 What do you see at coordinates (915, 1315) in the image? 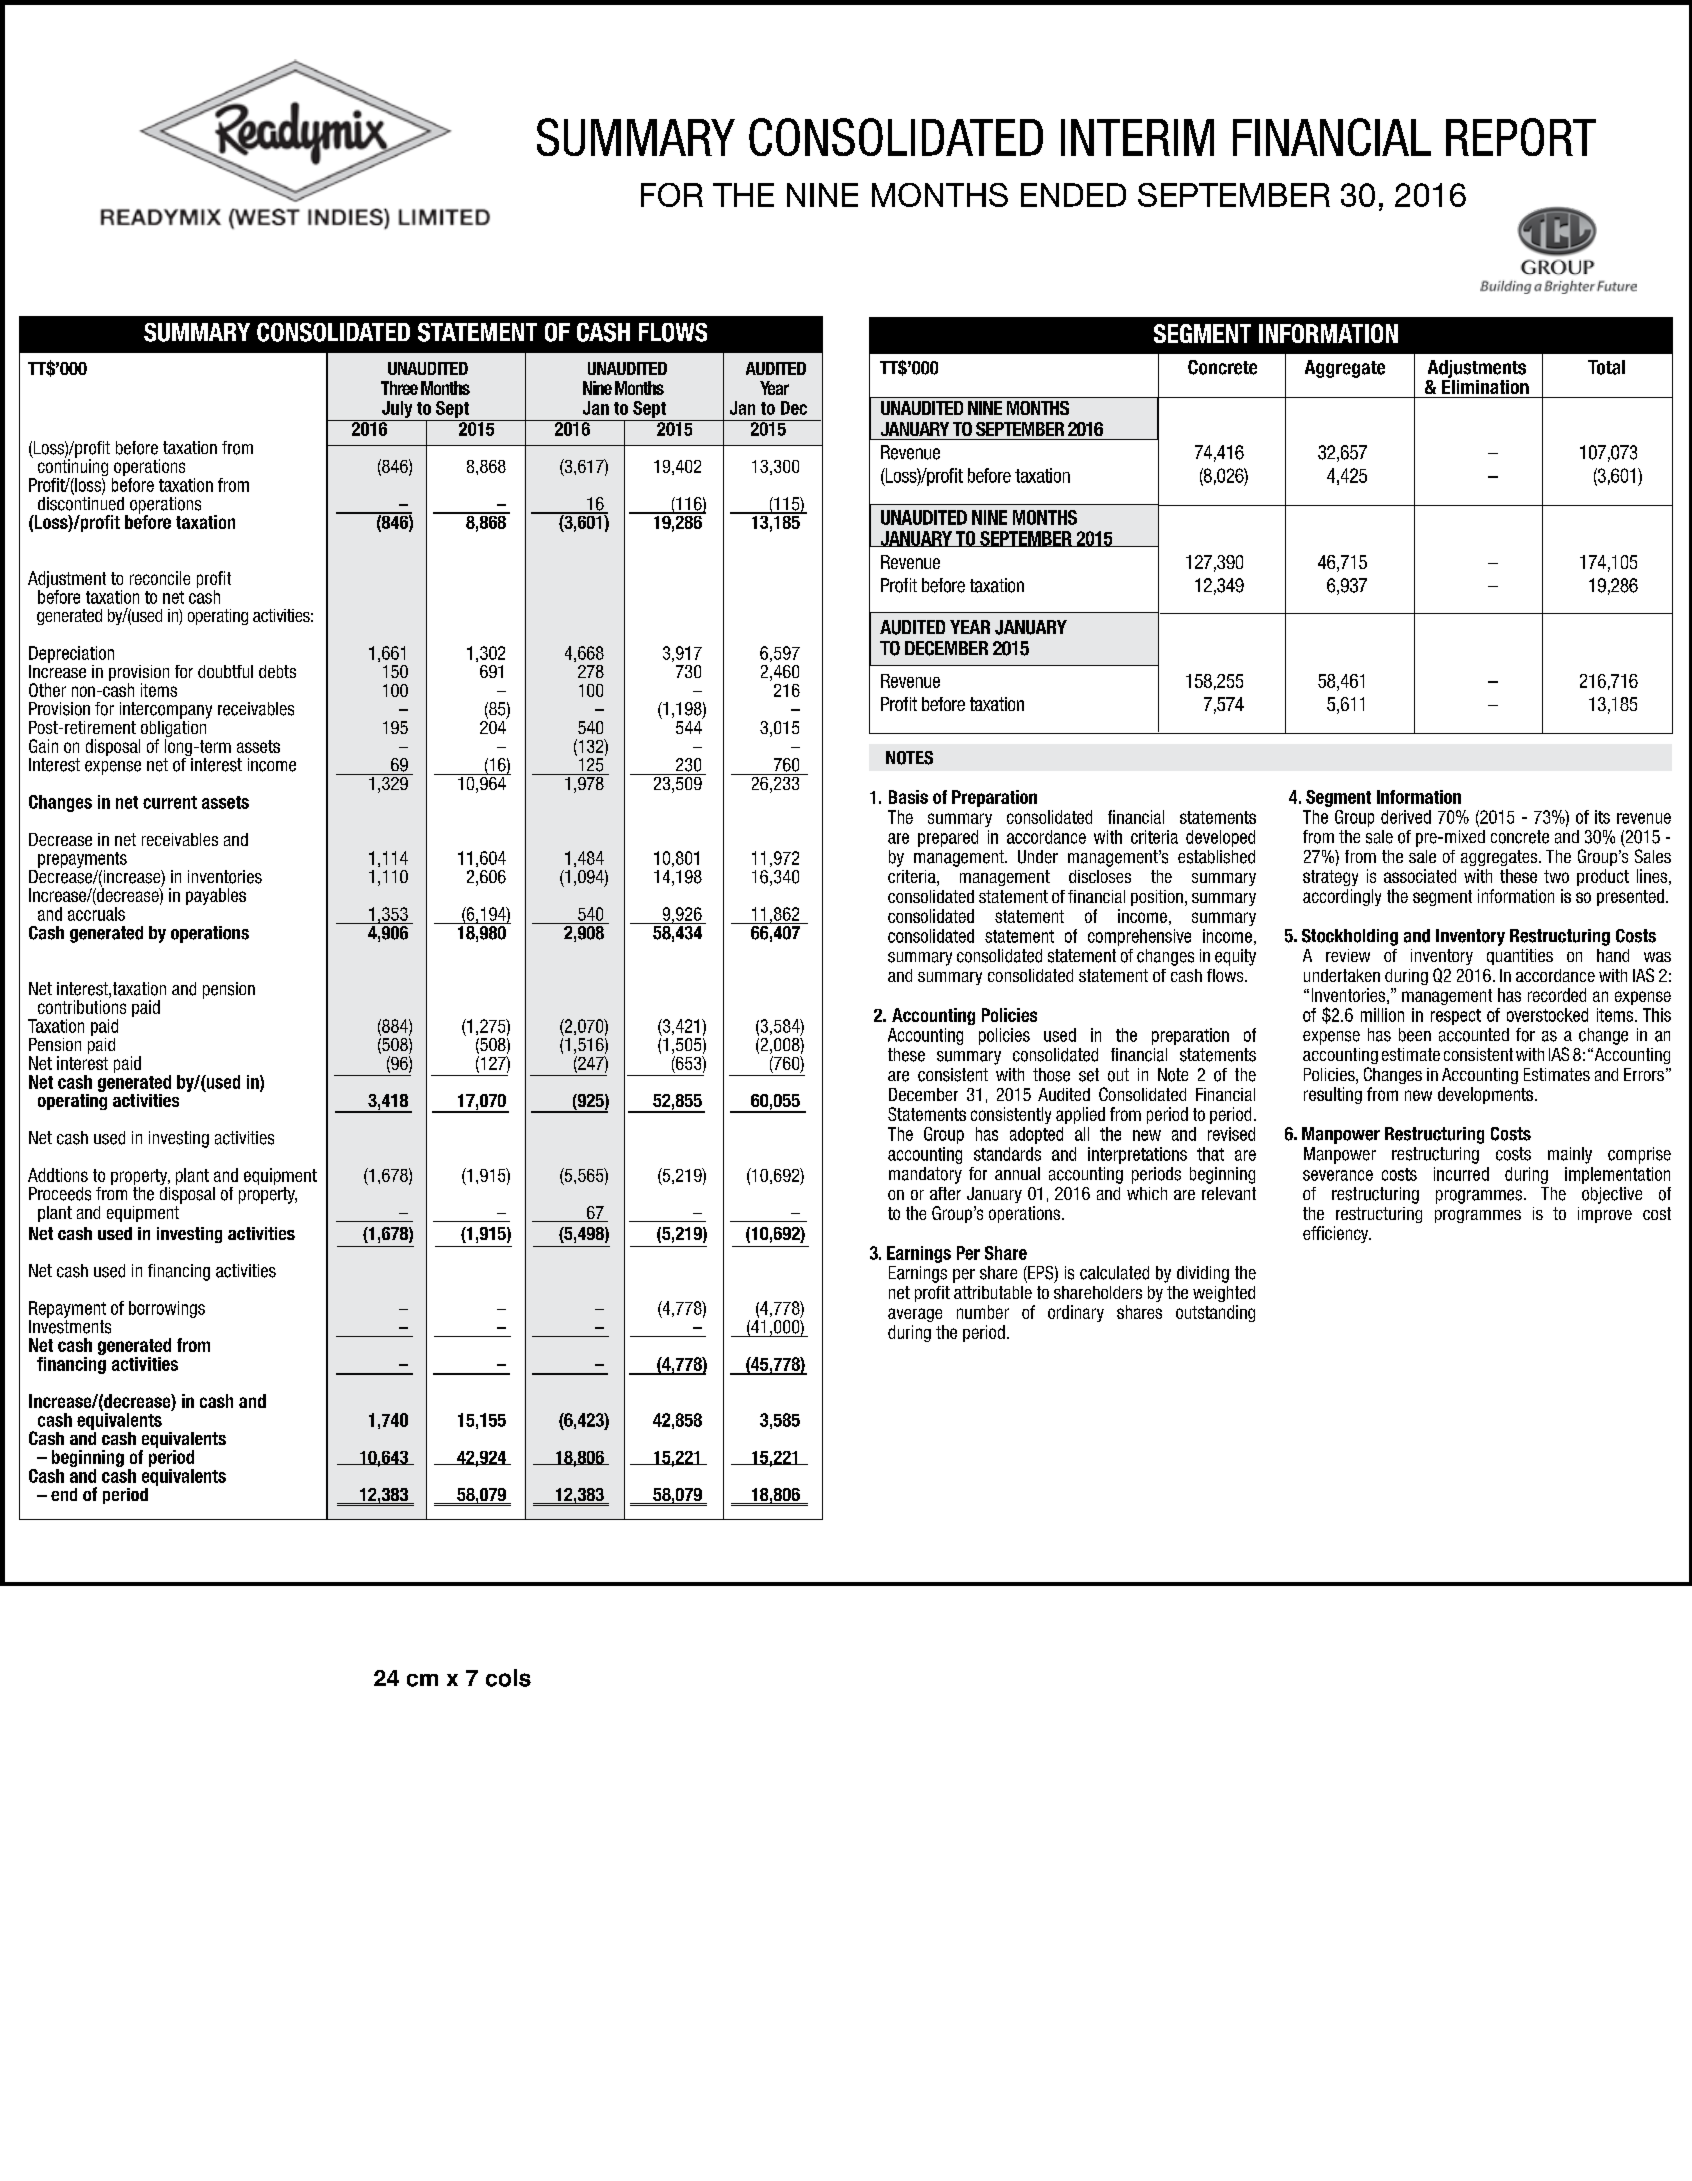
I see `average` at bounding box center [915, 1315].
